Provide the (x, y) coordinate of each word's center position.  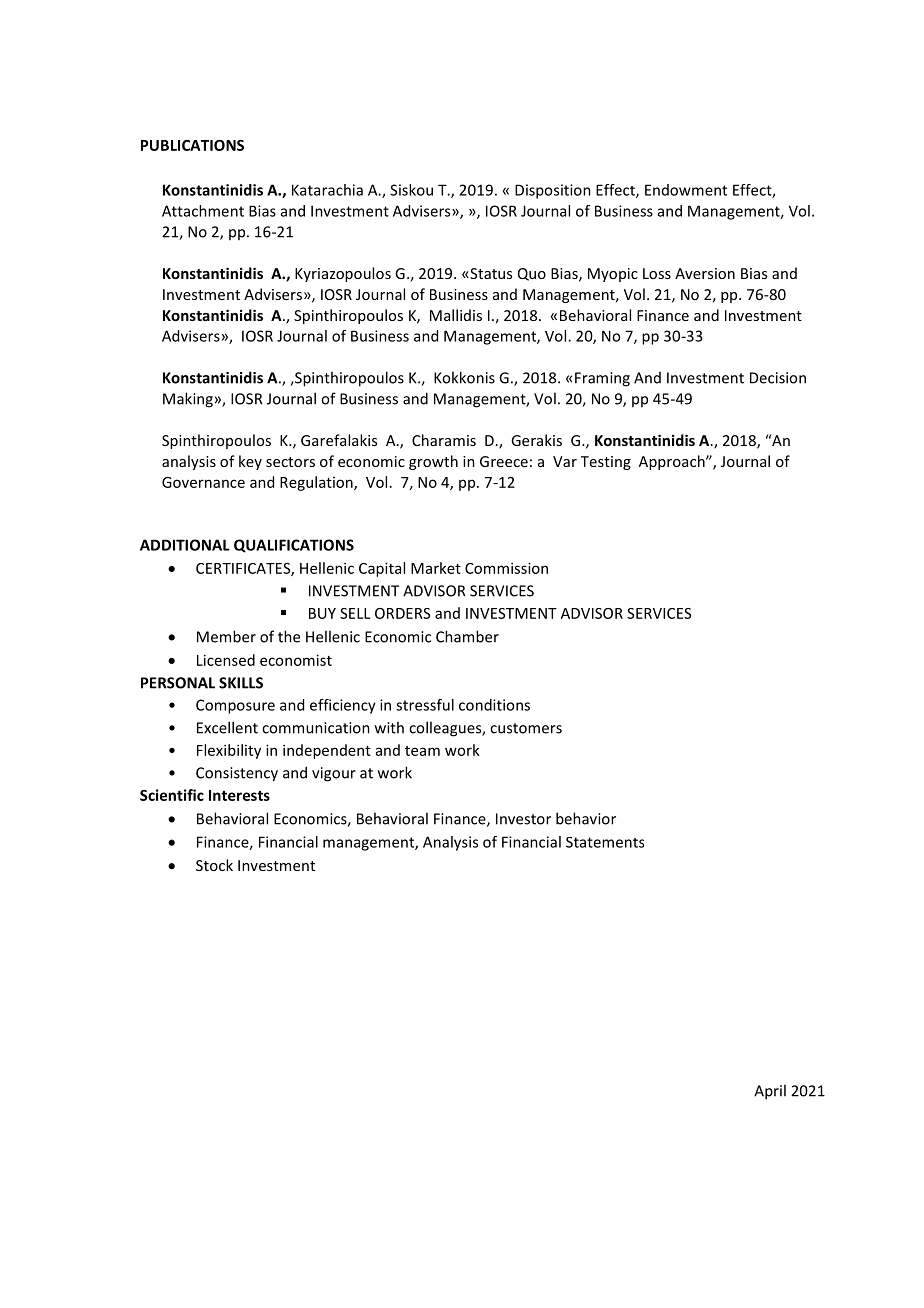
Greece (504, 461)
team (422, 751)
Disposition (553, 191)
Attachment (203, 211)
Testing (606, 463)
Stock (214, 865)
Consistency (237, 774)
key (250, 462)
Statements (605, 842)
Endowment (686, 190)
